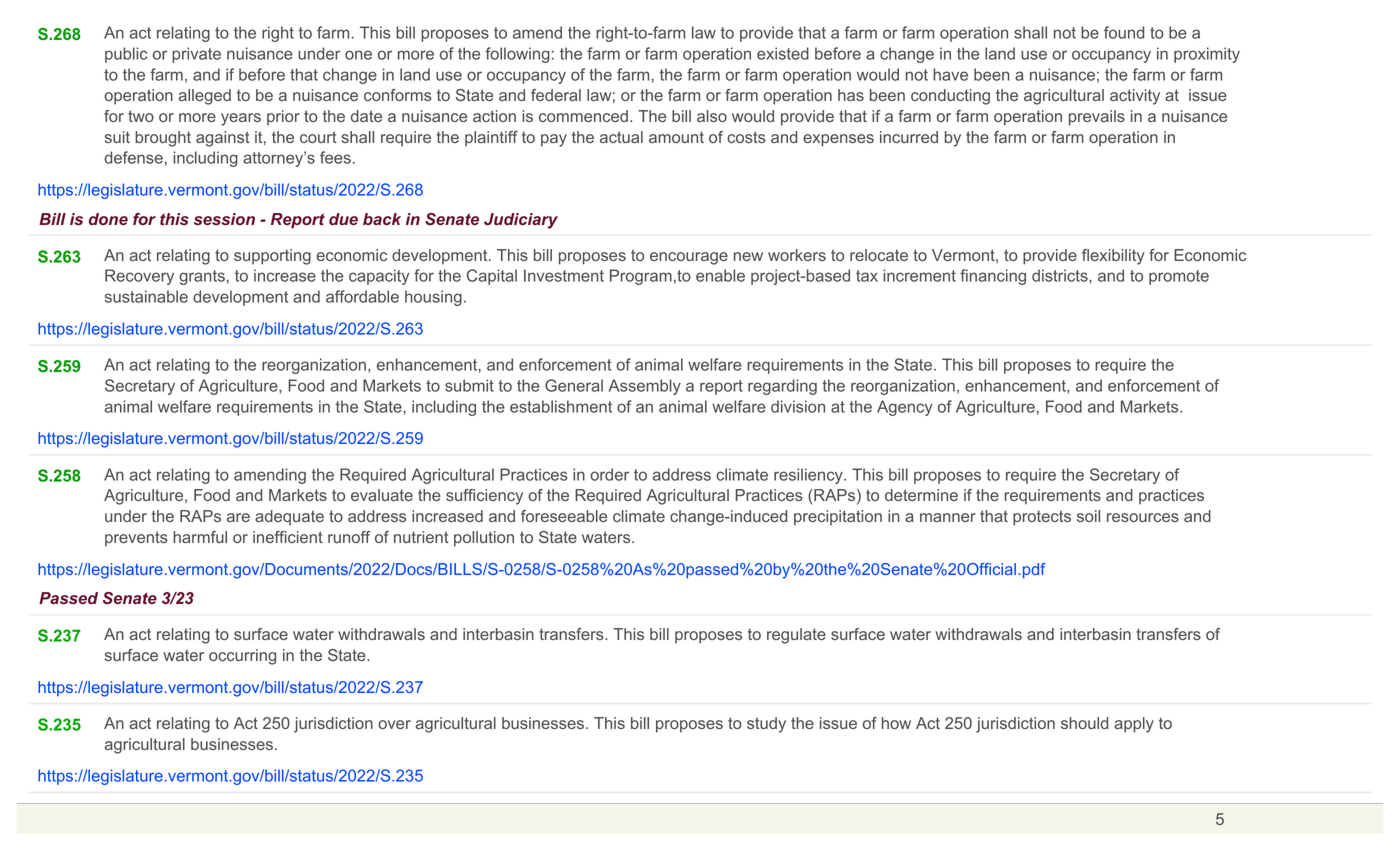 This image has width=1400, height=850. I want to click on encourage, so click(689, 258).
